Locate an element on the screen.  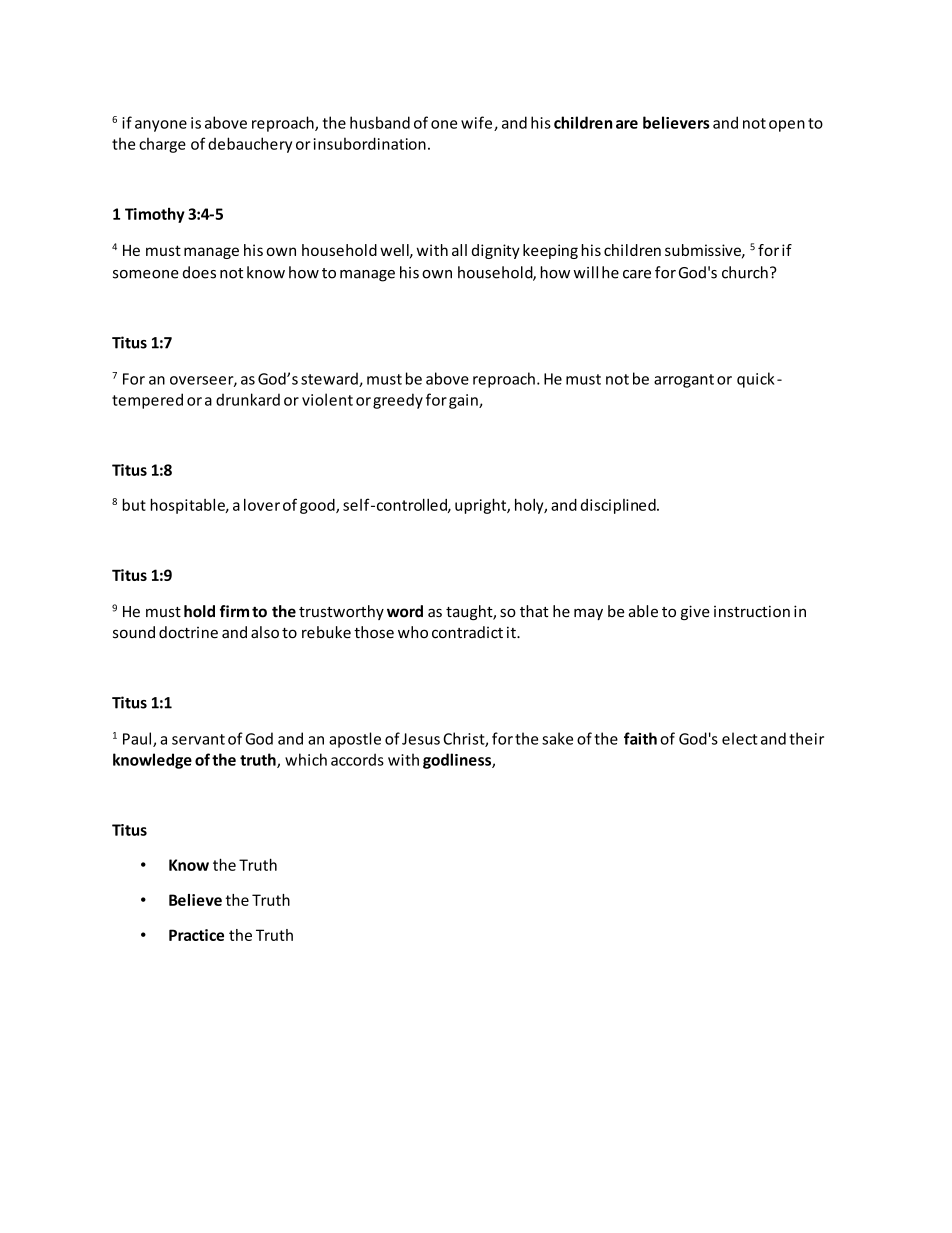
quick is located at coordinates (756, 380).
